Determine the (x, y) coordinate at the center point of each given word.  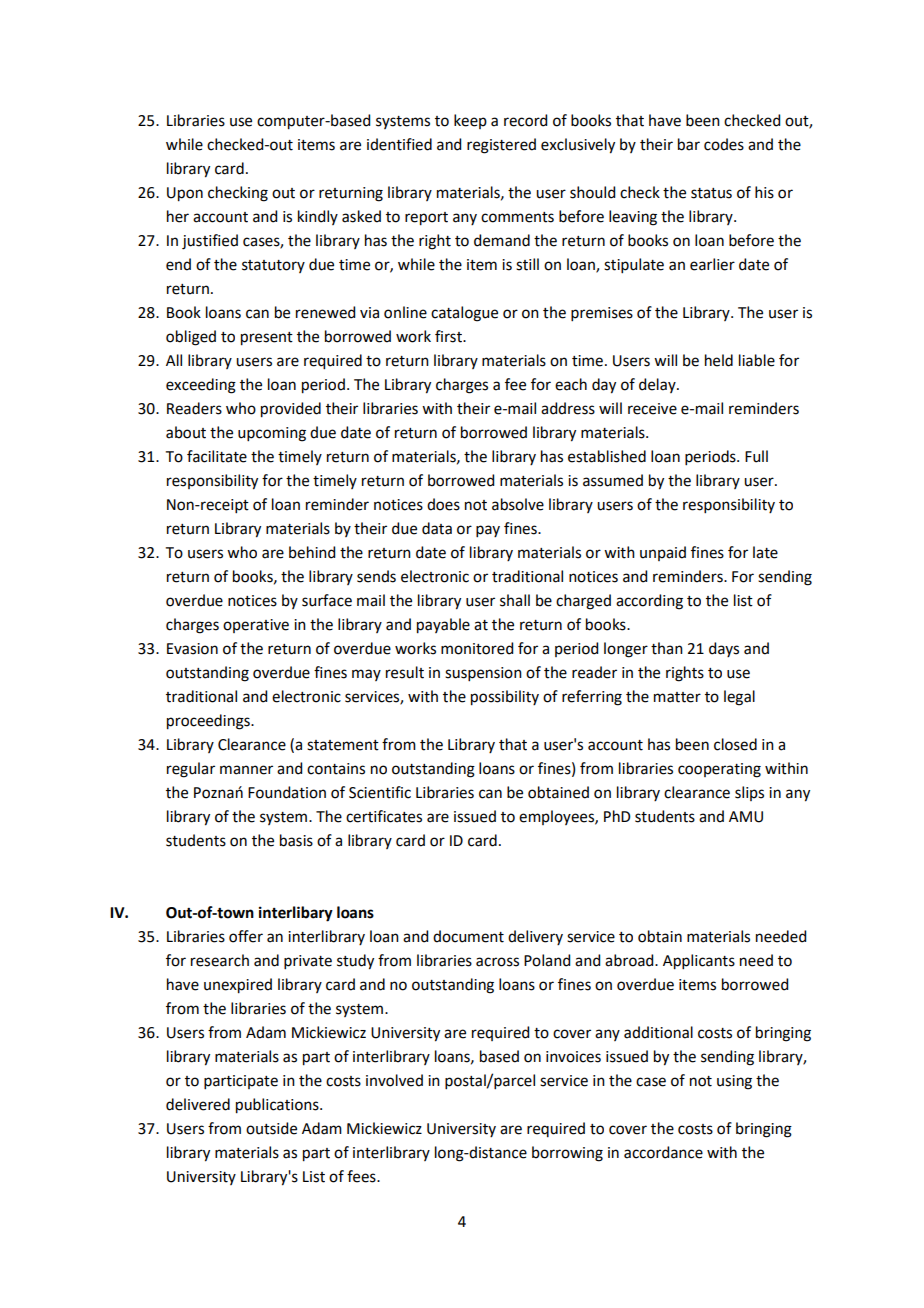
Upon (185, 194)
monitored (477, 648)
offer (246, 936)
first (449, 336)
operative (256, 626)
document (468, 936)
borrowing (567, 1154)
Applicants (699, 962)
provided (291, 410)
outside (271, 1128)
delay (658, 385)
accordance (663, 1152)
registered (501, 146)
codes (724, 144)
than (667, 648)
